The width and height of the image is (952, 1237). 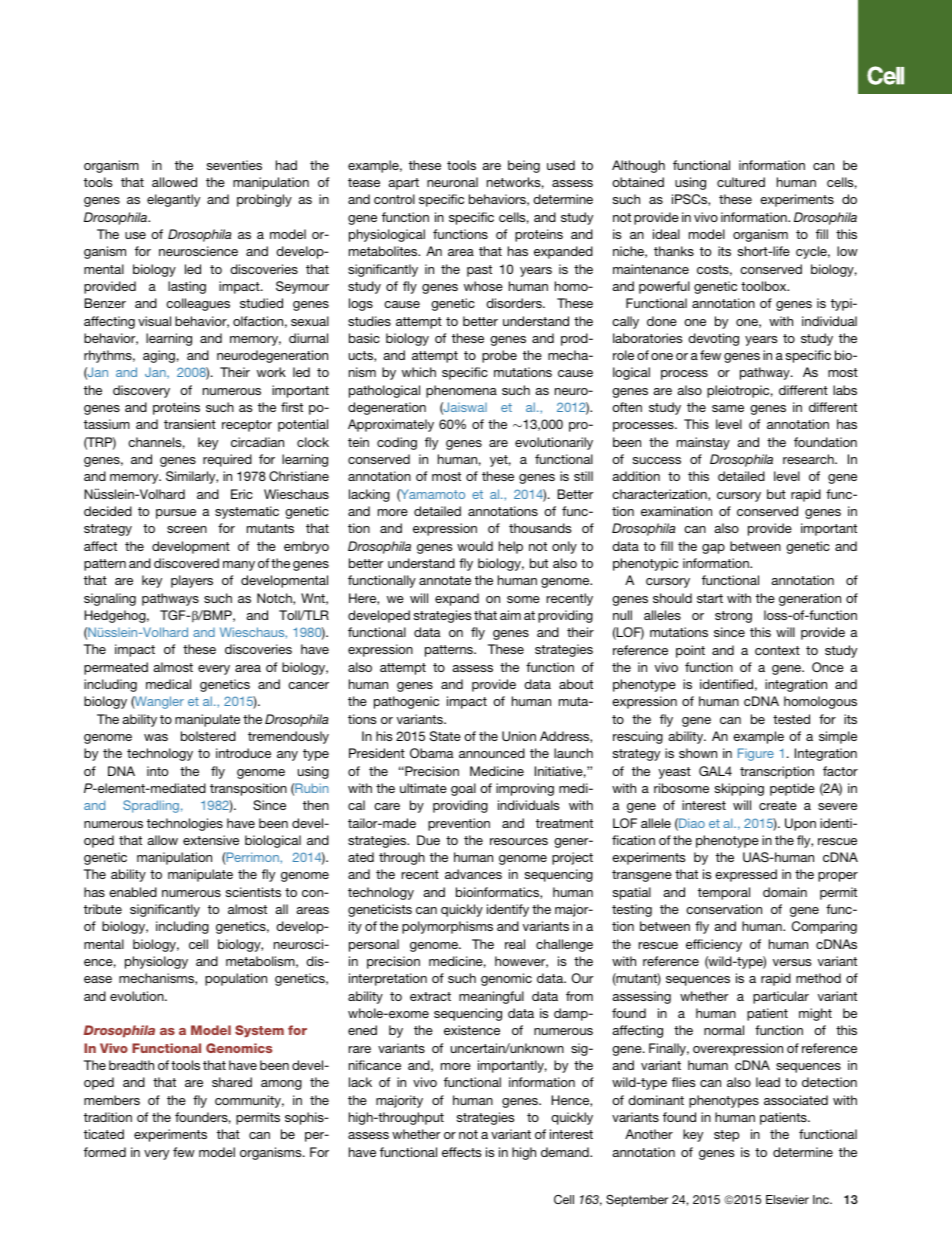 What do you see at coordinates (173, 200) in the image?
I see `elegantly` at bounding box center [173, 200].
